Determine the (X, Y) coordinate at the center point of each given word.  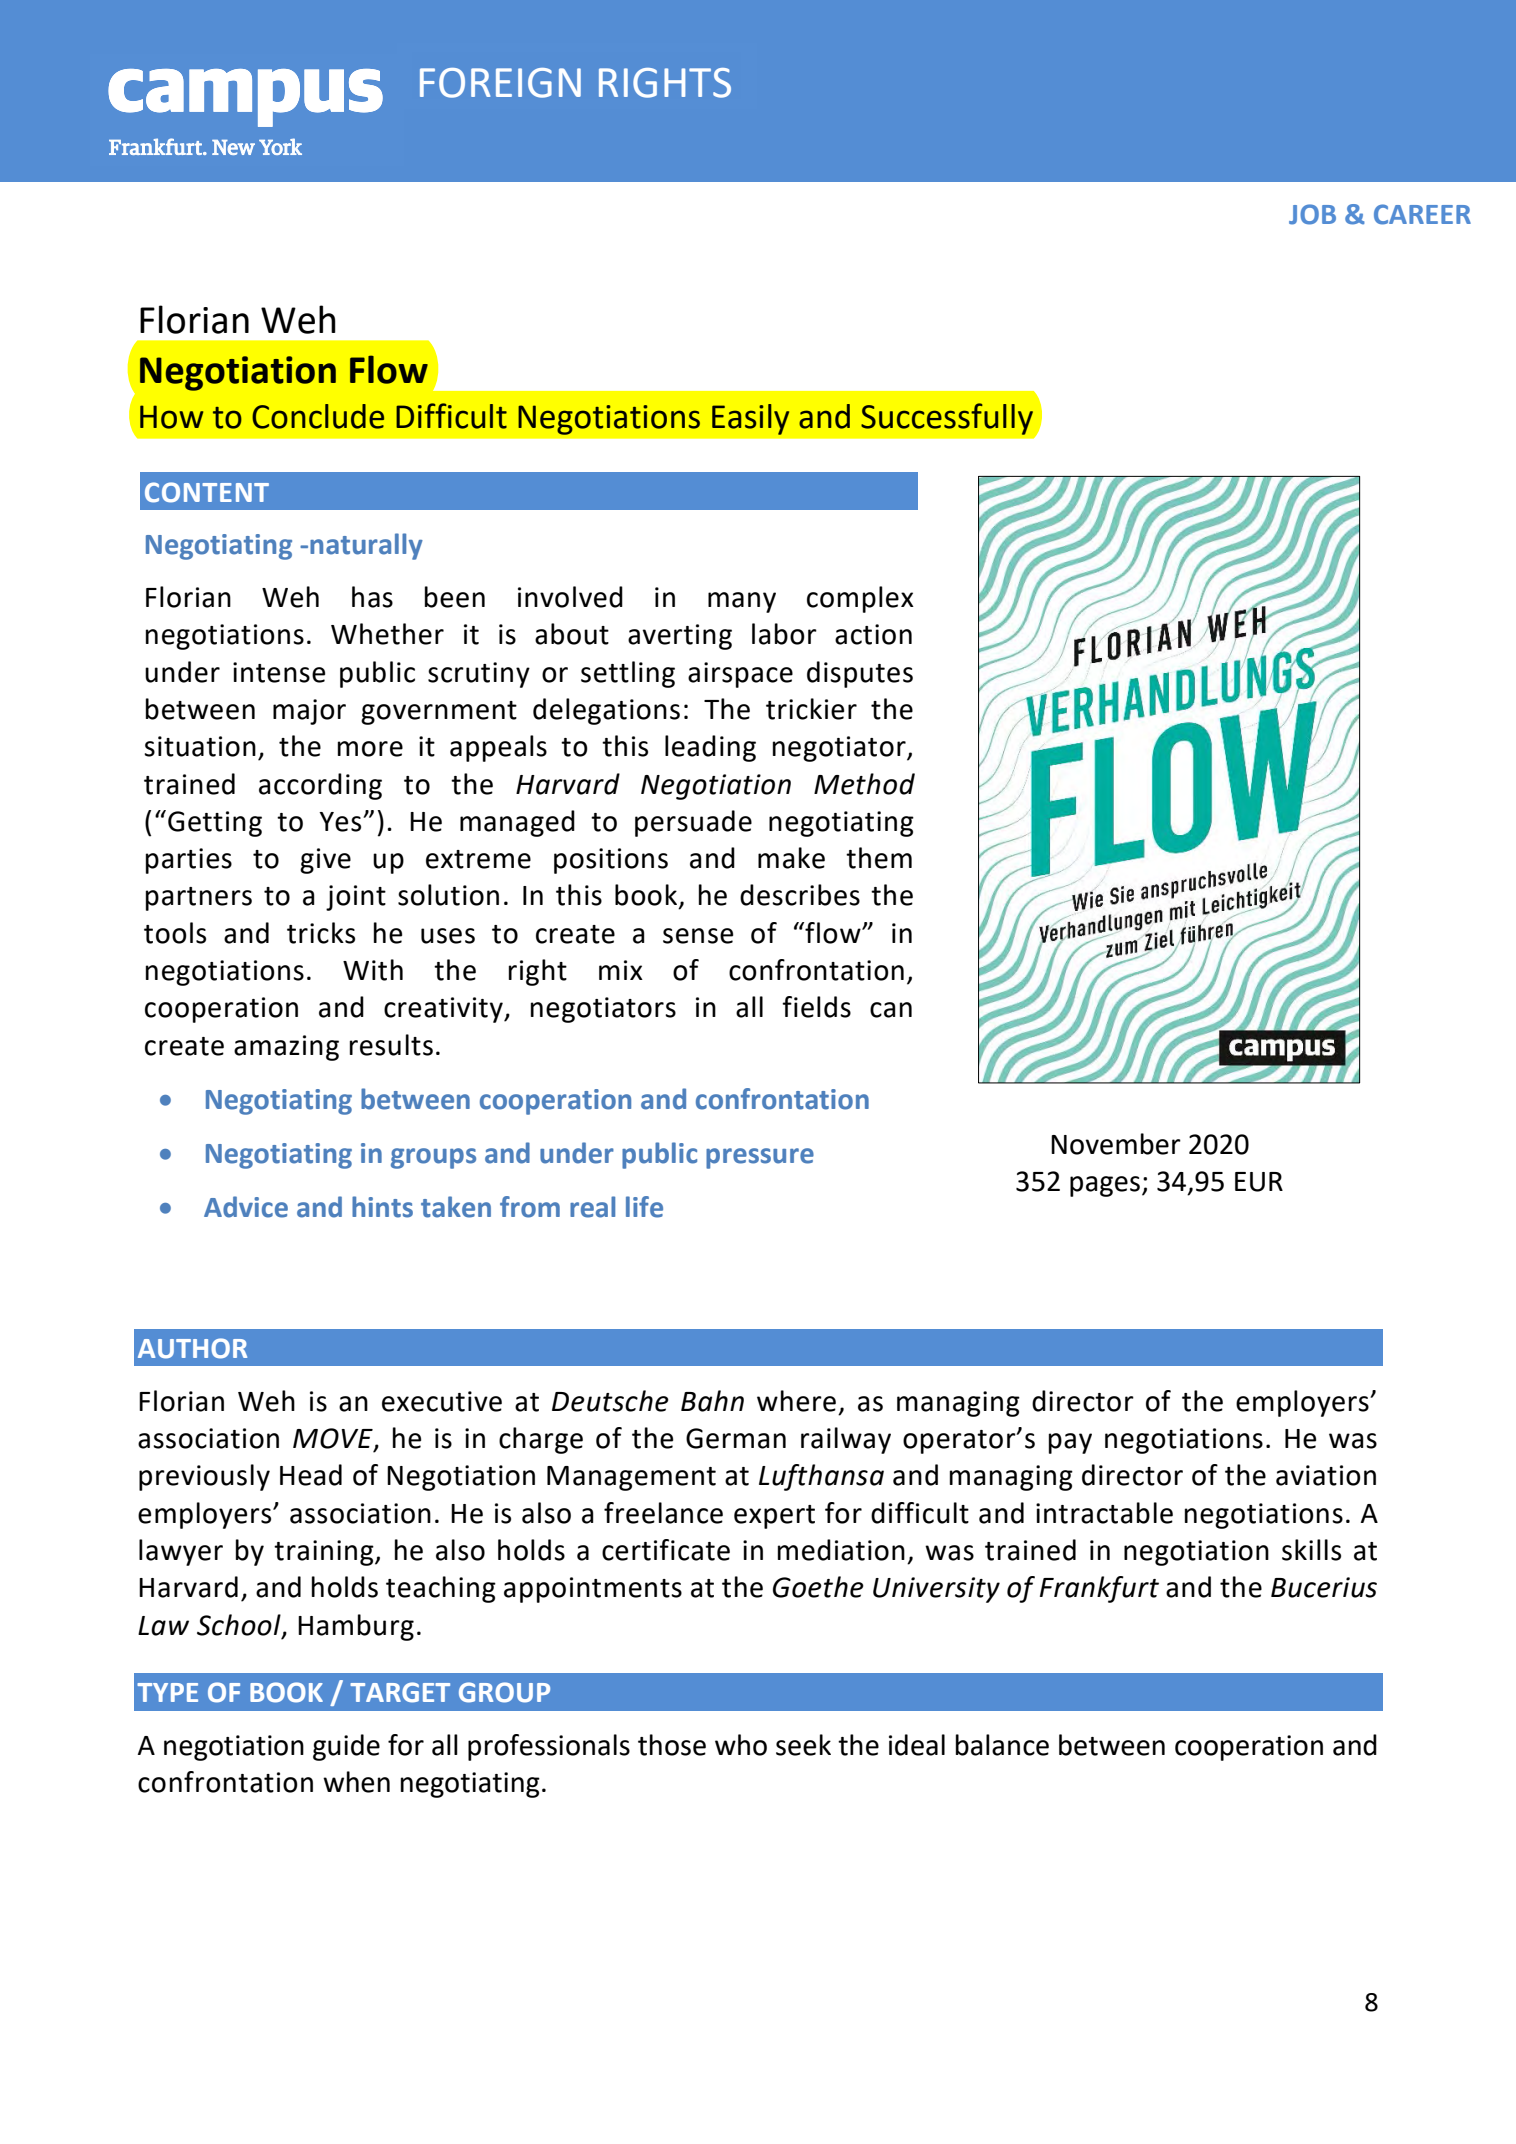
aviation (1326, 1475)
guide (346, 1747)
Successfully (947, 419)
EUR (1259, 1182)
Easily (750, 419)
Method (864, 784)
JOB (1312, 214)
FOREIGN (500, 83)
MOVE (334, 1439)
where (796, 1401)
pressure (760, 1158)
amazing (286, 1048)
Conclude (318, 416)
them (879, 858)
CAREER (1422, 214)
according (320, 786)
